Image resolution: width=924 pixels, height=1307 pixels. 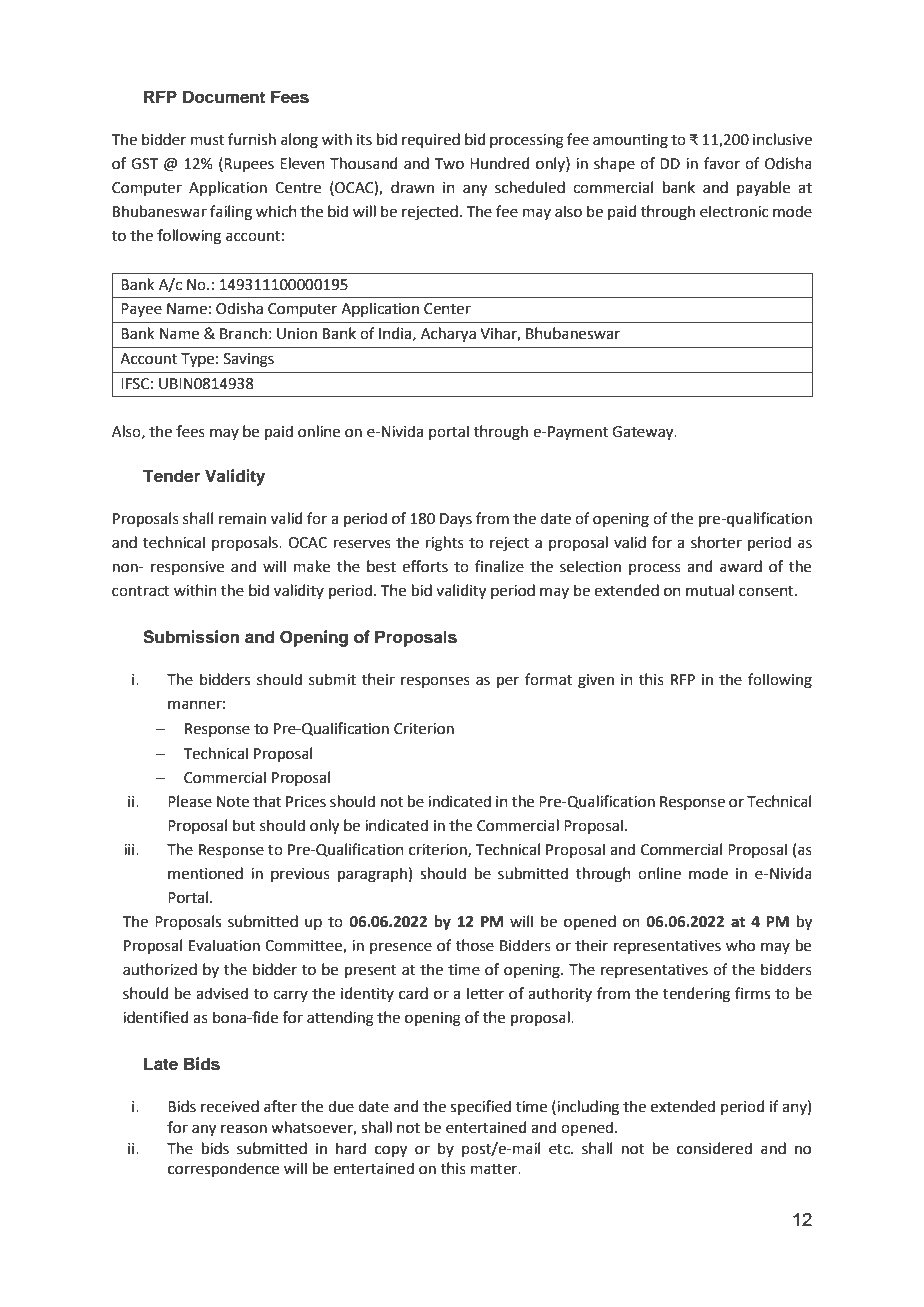 What do you see at coordinates (480, 1107) in the document?
I see `specified` at bounding box center [480, 1107].
